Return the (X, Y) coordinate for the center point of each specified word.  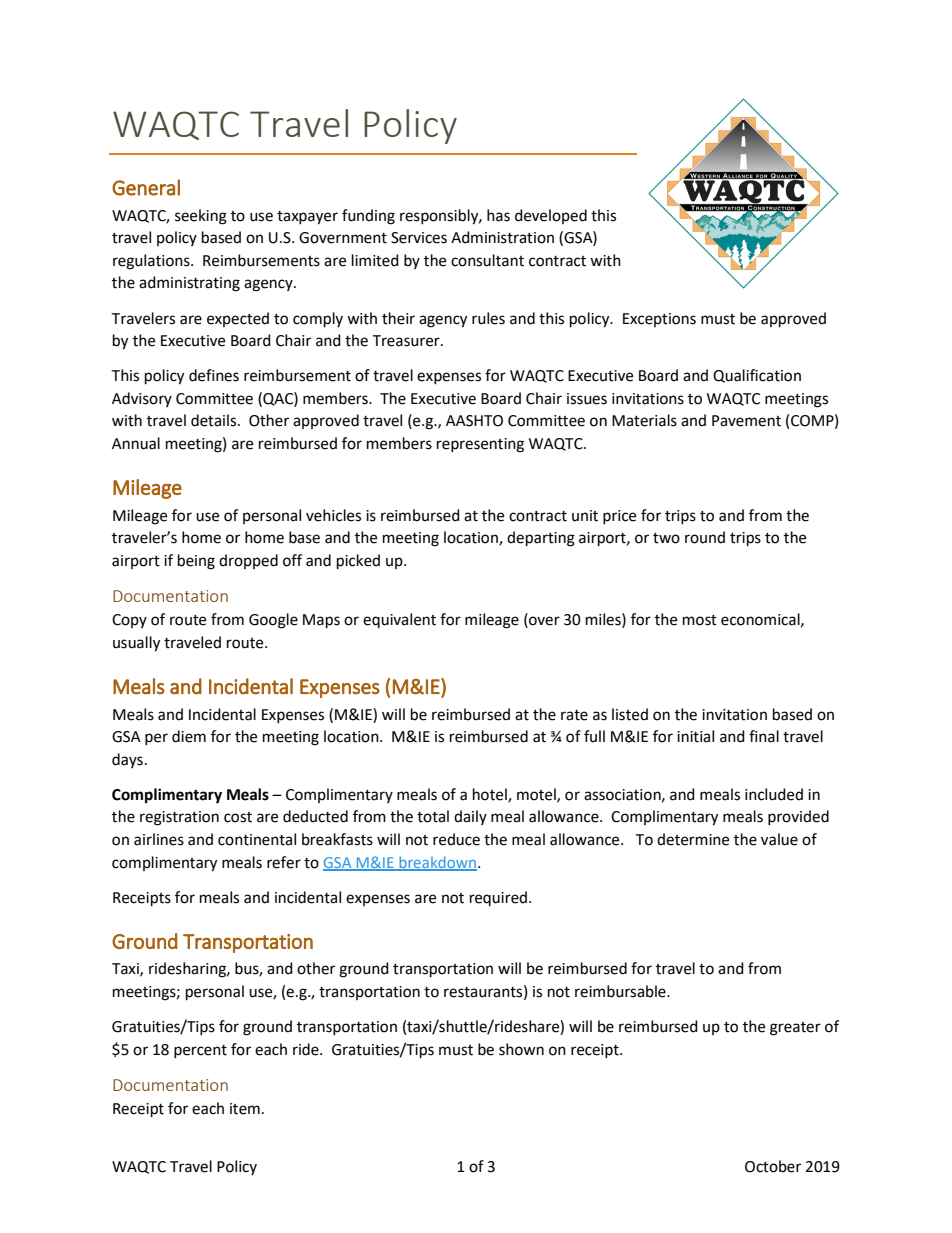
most (700, 620)
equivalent (399, 620)
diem (189, 736)
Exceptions (659, 320)
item (245, 1109)
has (498, 215)
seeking (201, 217)
